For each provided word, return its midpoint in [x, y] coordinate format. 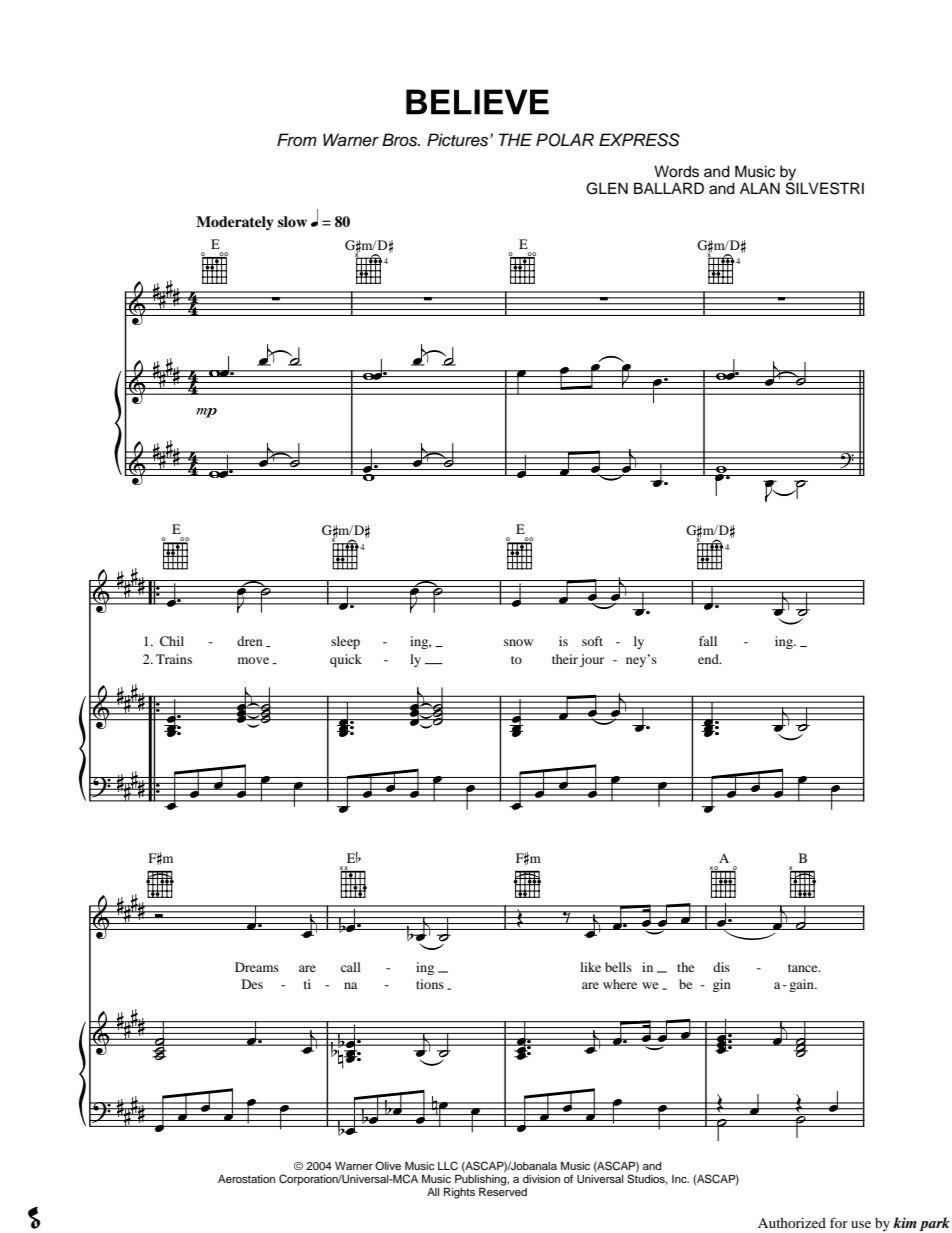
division [541, 1179]
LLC [448, 1166]
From [297, 139]
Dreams [257, 967]
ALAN [760, 188]
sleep [345, 642]
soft [592, 641]
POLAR [565, 140]
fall [708, 641]
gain [802, 985]
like [590, 967]
